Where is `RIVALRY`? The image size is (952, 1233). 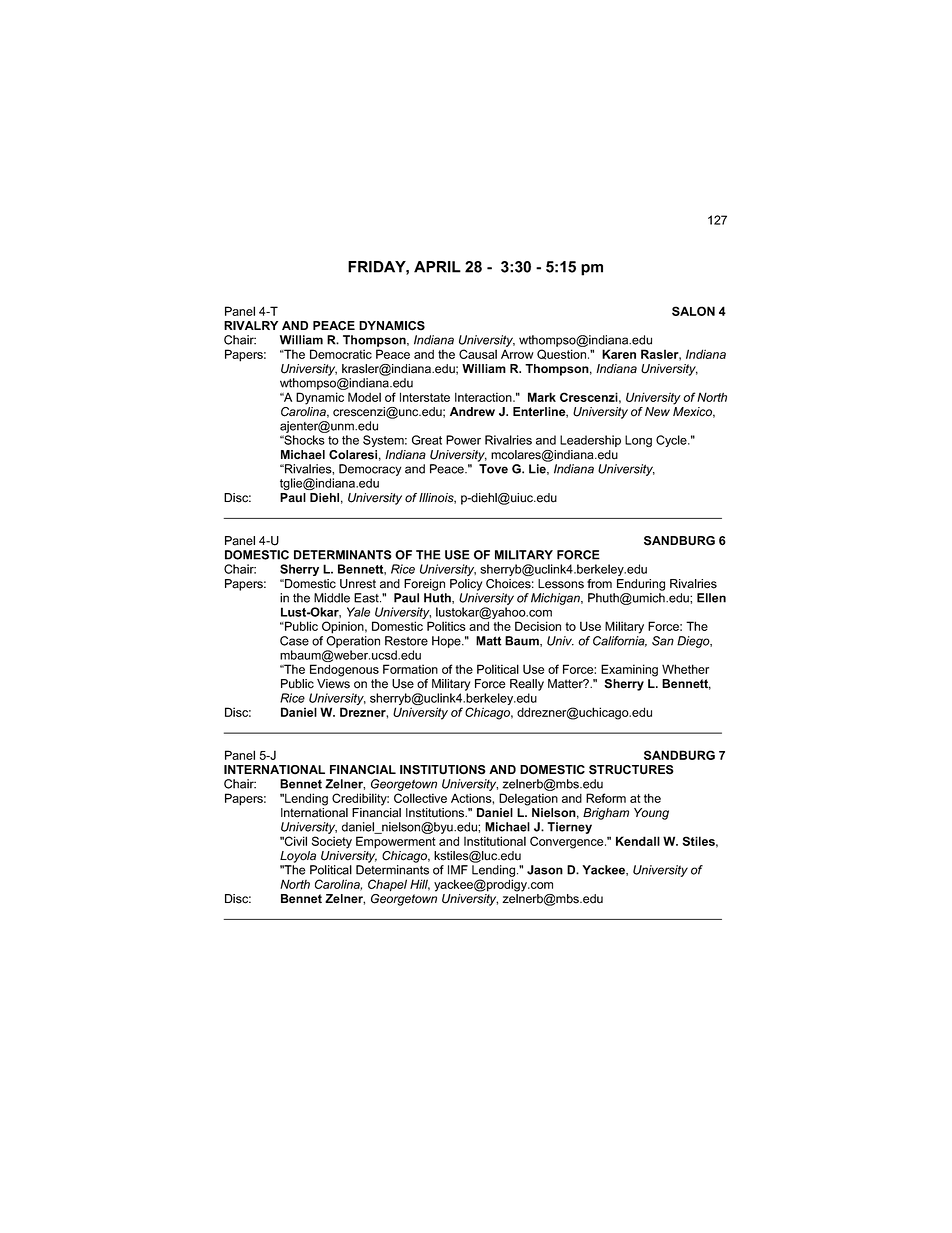 RIVALRY is located at coordinates (251, 325).
